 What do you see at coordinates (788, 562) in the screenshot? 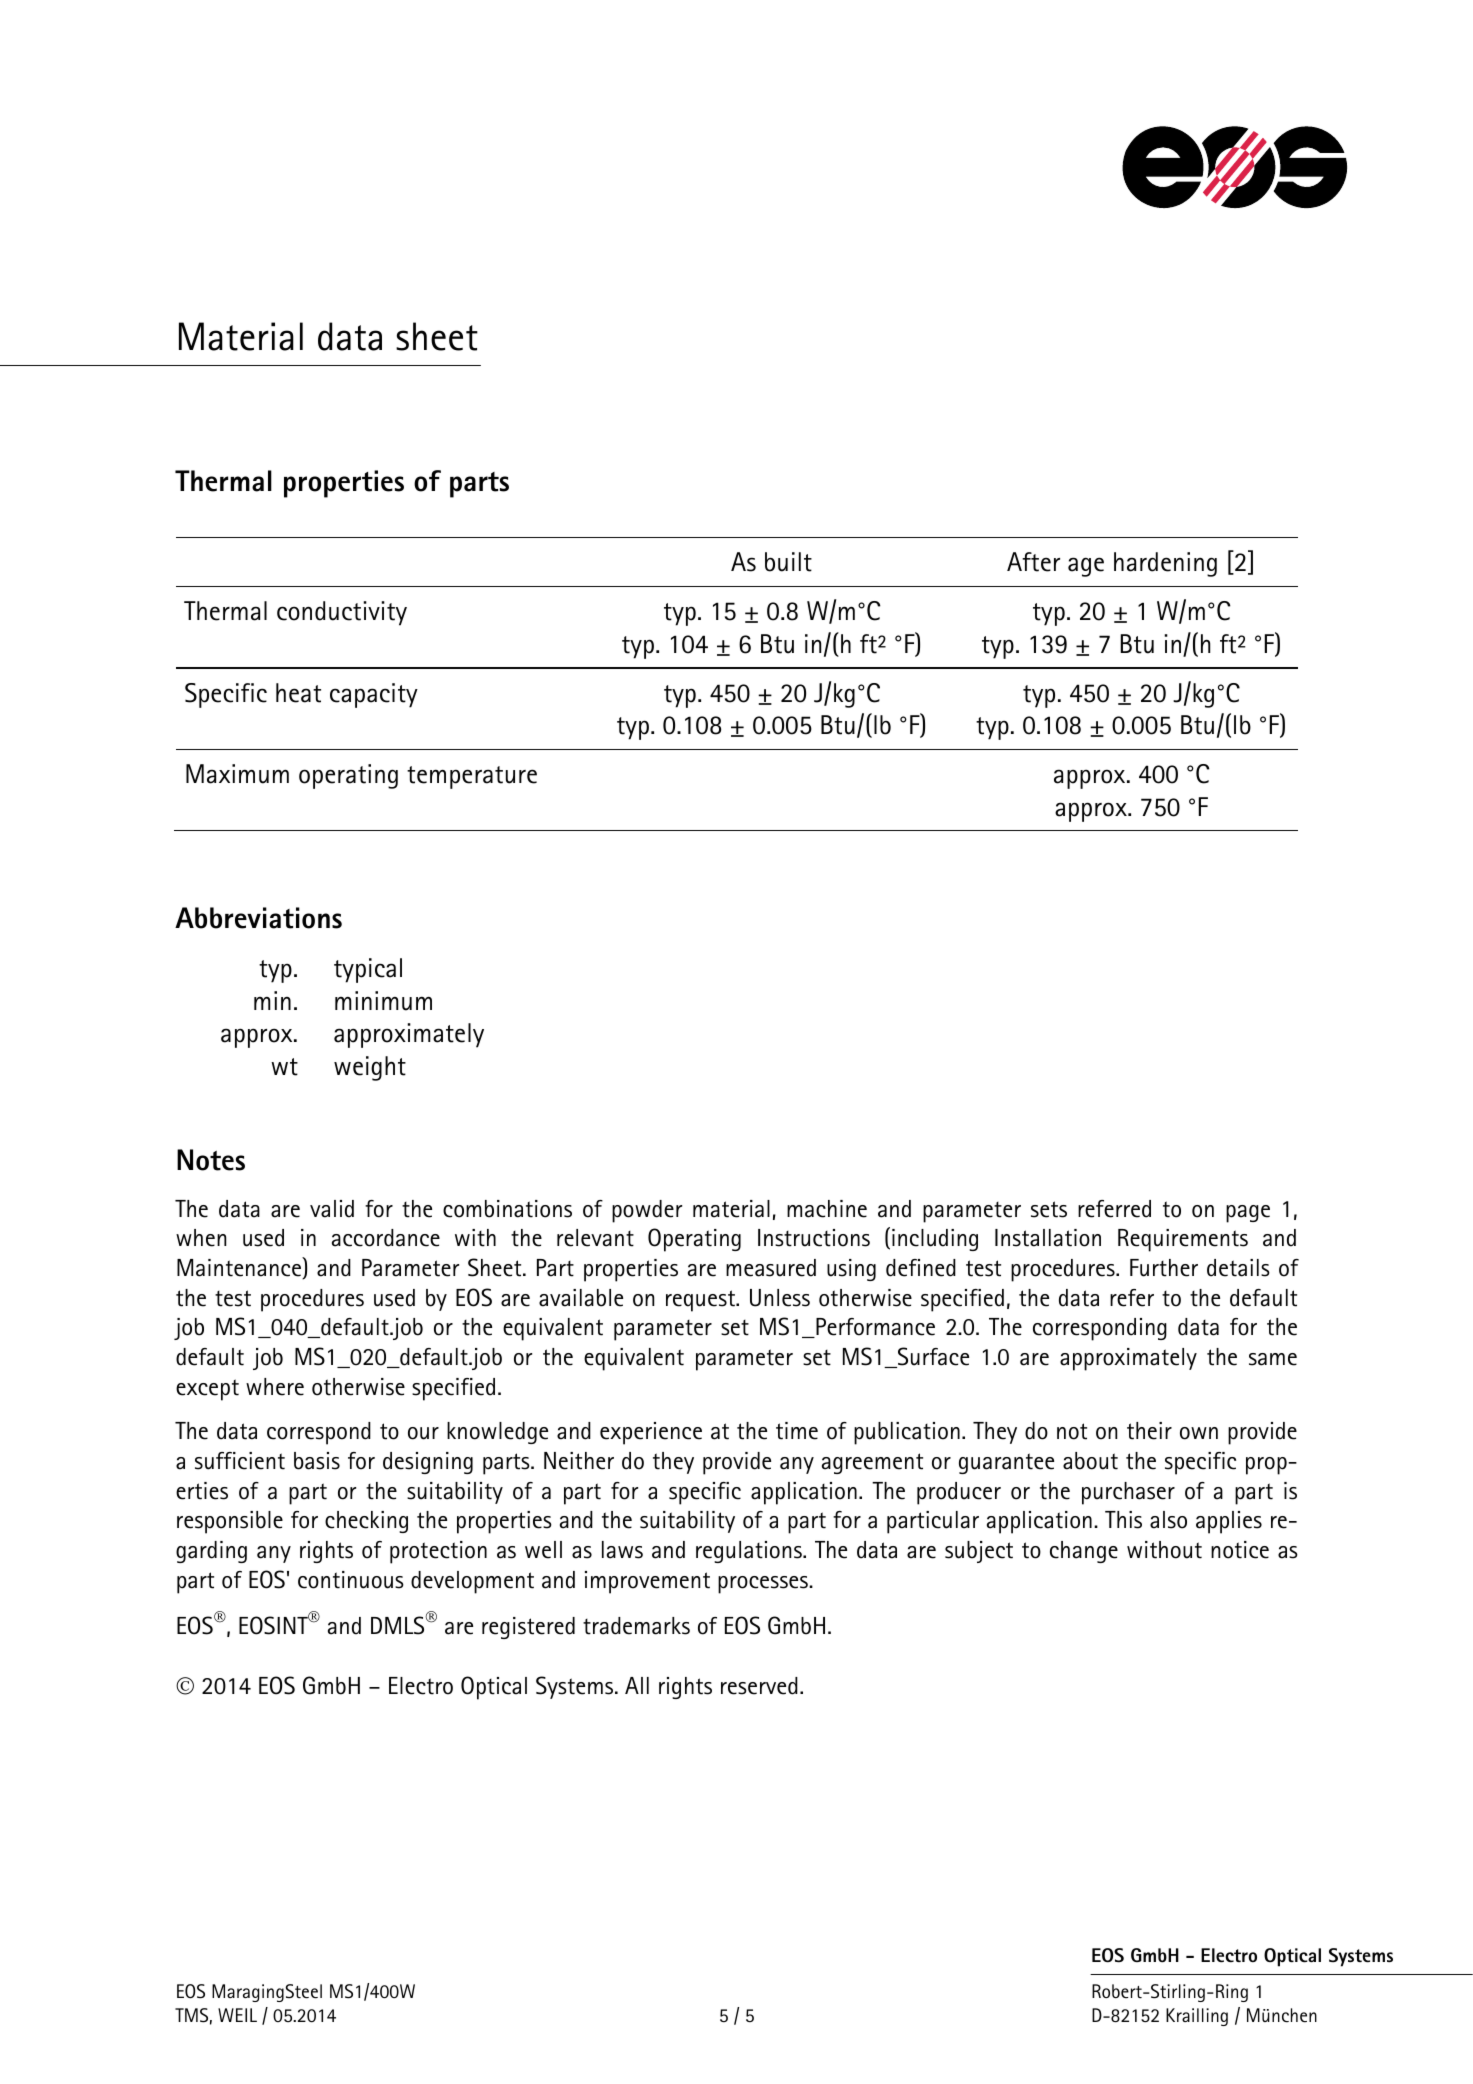
I see `built` at bounding box center [788, 562].
